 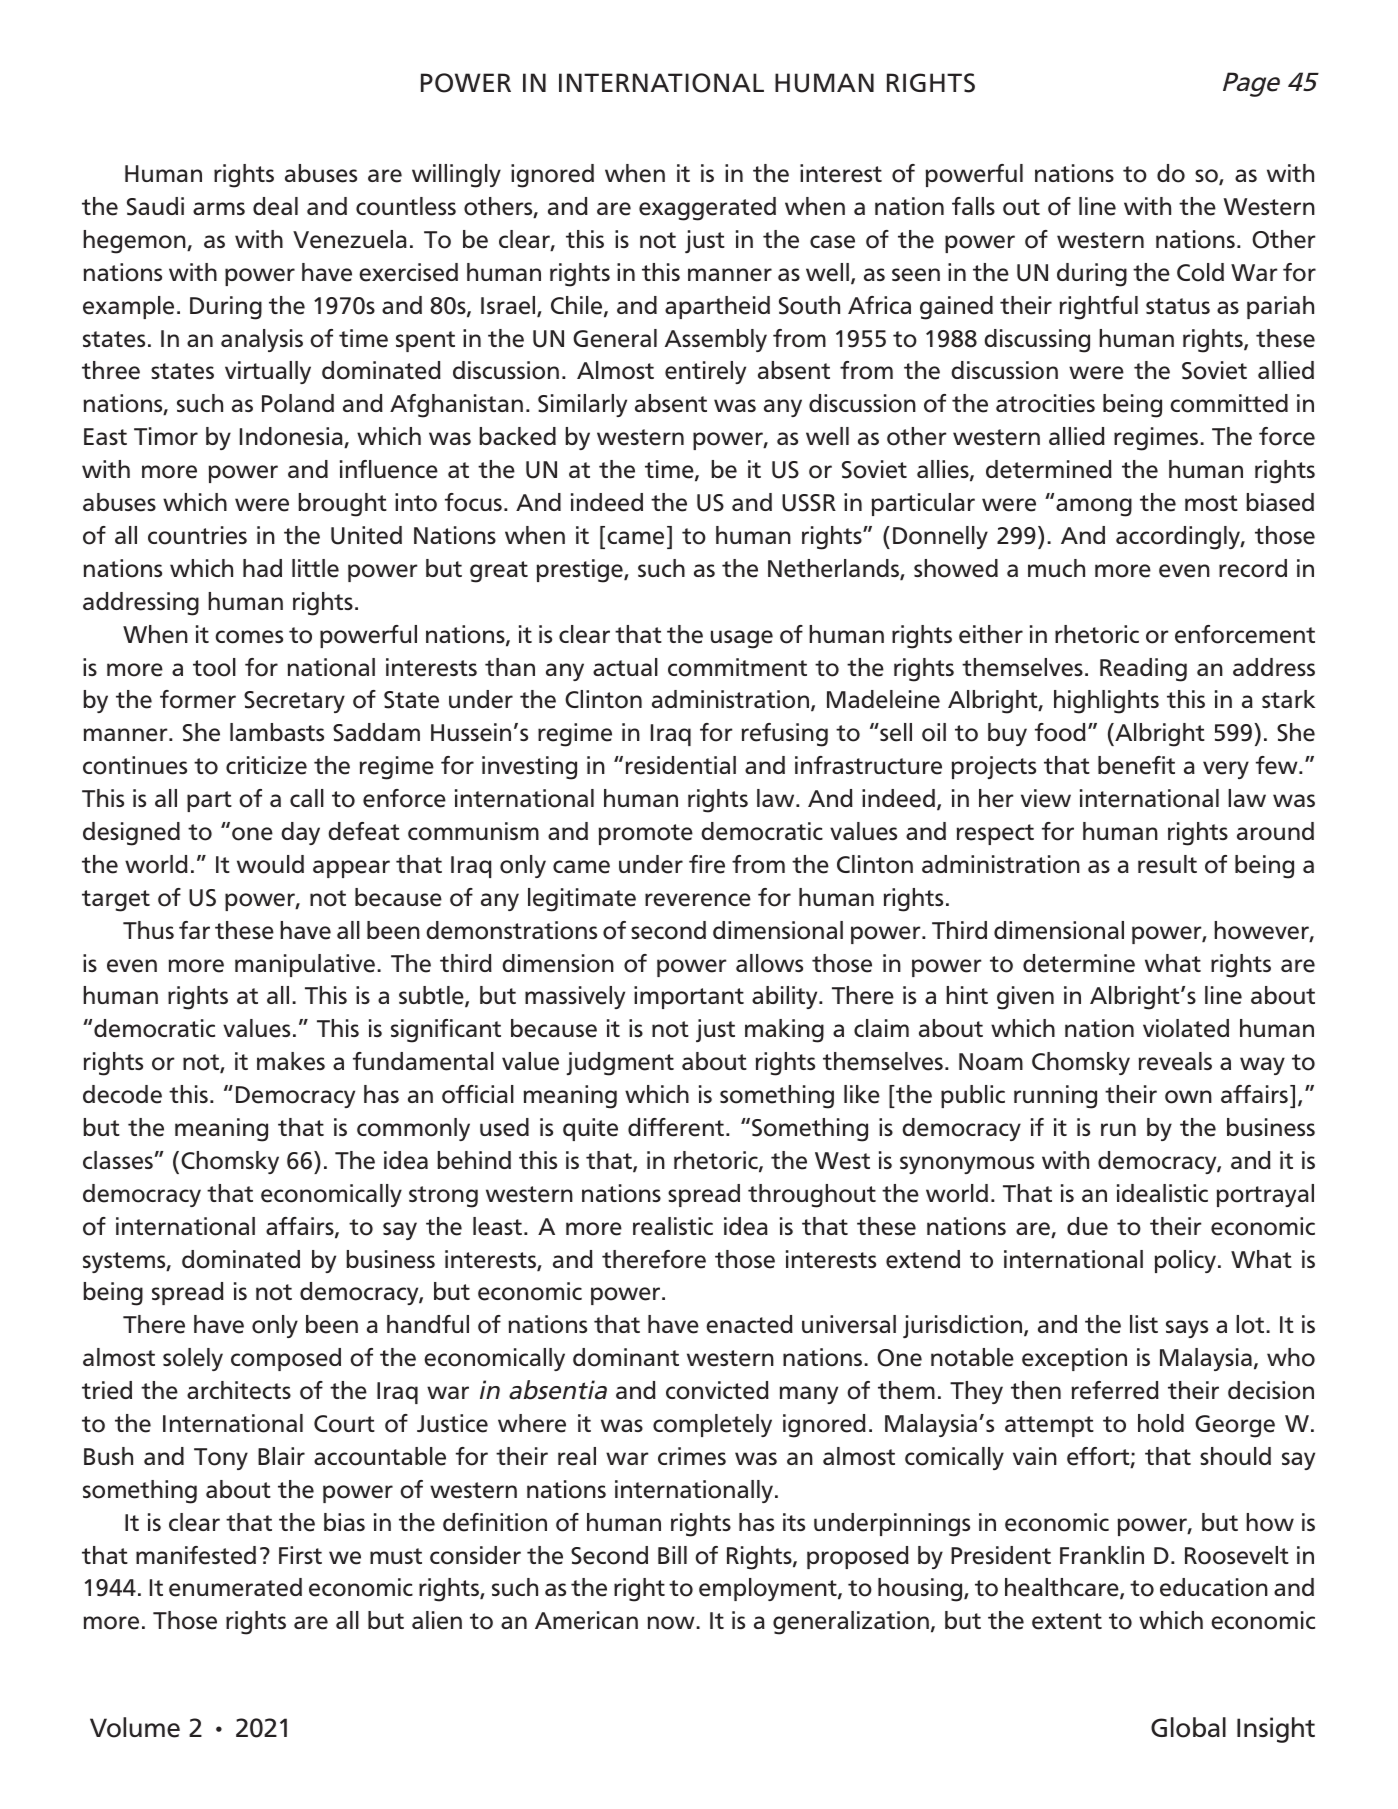 I want to click on much, so click(x=1056, y=568).
